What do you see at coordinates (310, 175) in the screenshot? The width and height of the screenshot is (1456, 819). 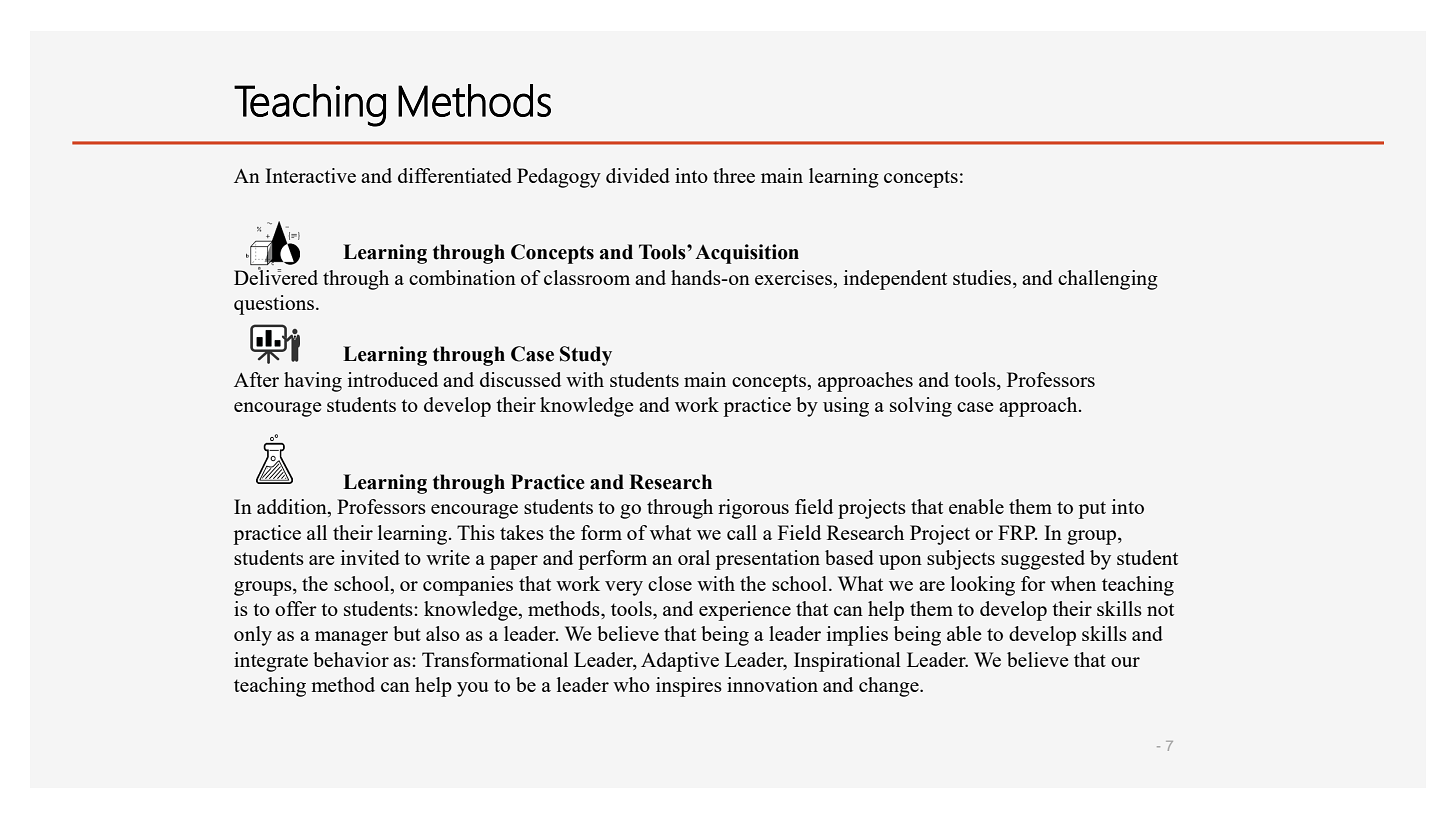 I see `Interactive` at bounding box center [310, 175].
